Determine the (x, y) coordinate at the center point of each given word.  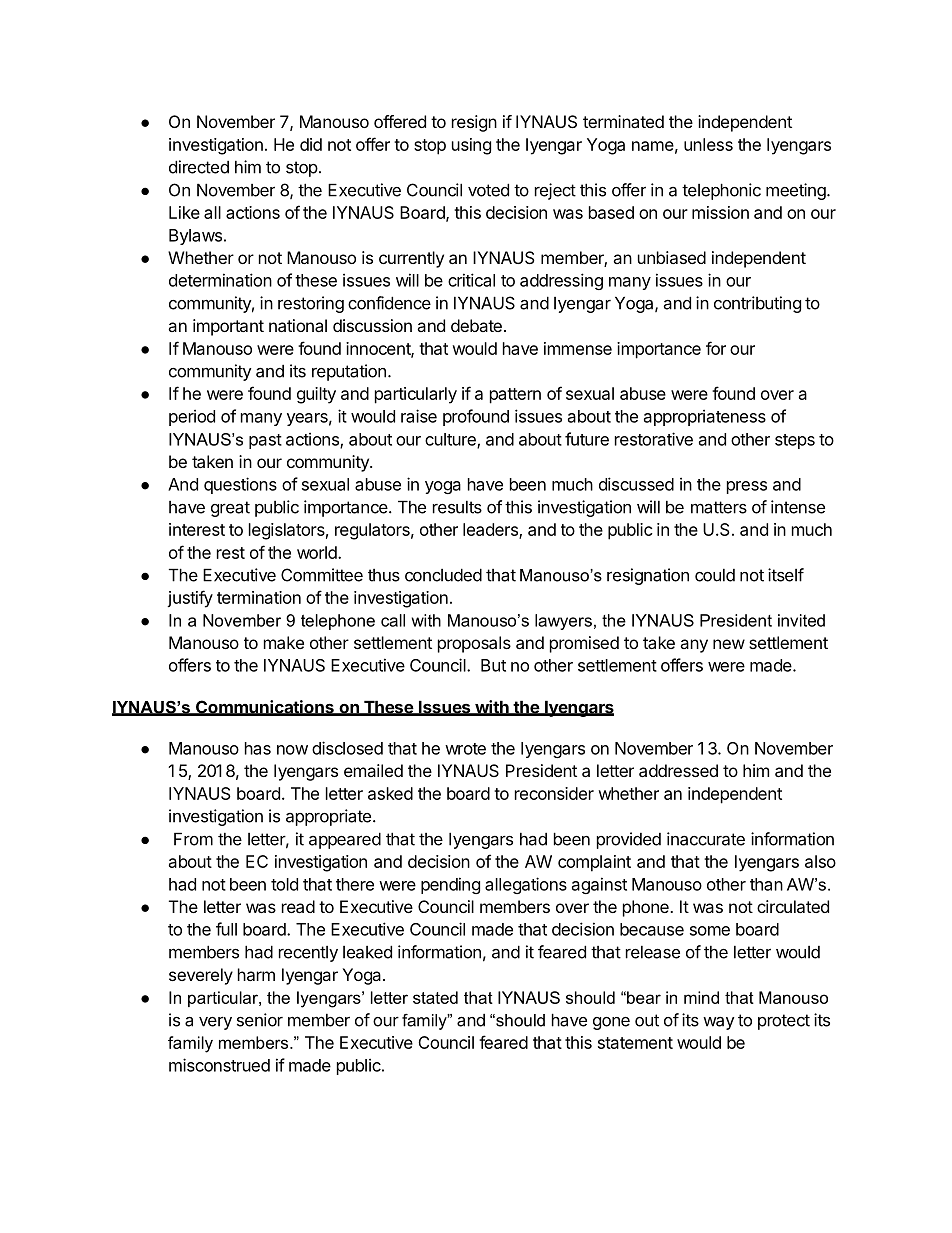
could (715, 575)
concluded (443, 575)
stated (435, 997)
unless (708, 144)
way (718, 1023)
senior (260, 1020)
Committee (322, 575)
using (471, 146)
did (311, 144)
